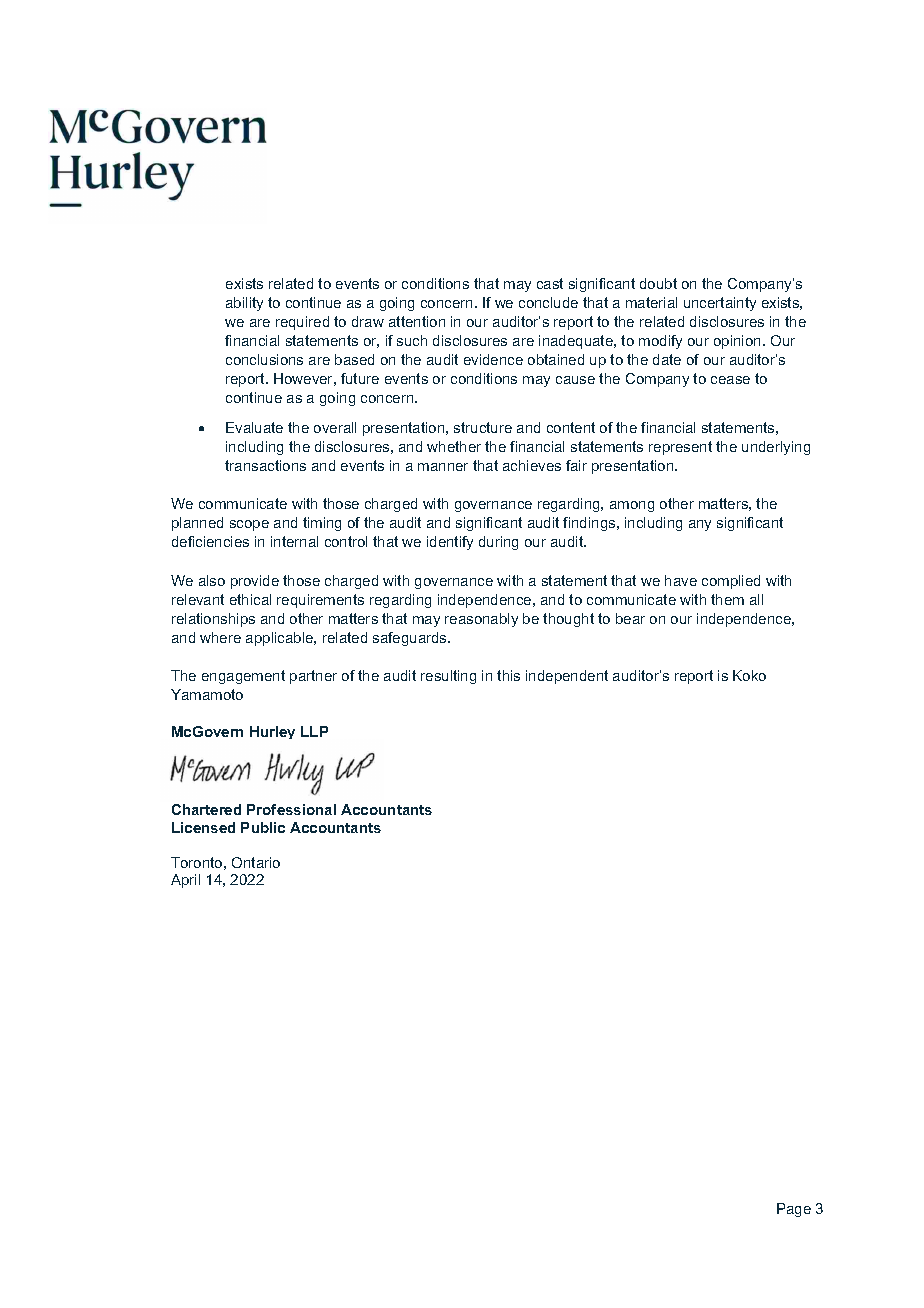 The height and width of the screenshot is (1308, 924). Describe the element at coordinates (720, 304) in the screenshot. I see `uncertainty` at that location.
